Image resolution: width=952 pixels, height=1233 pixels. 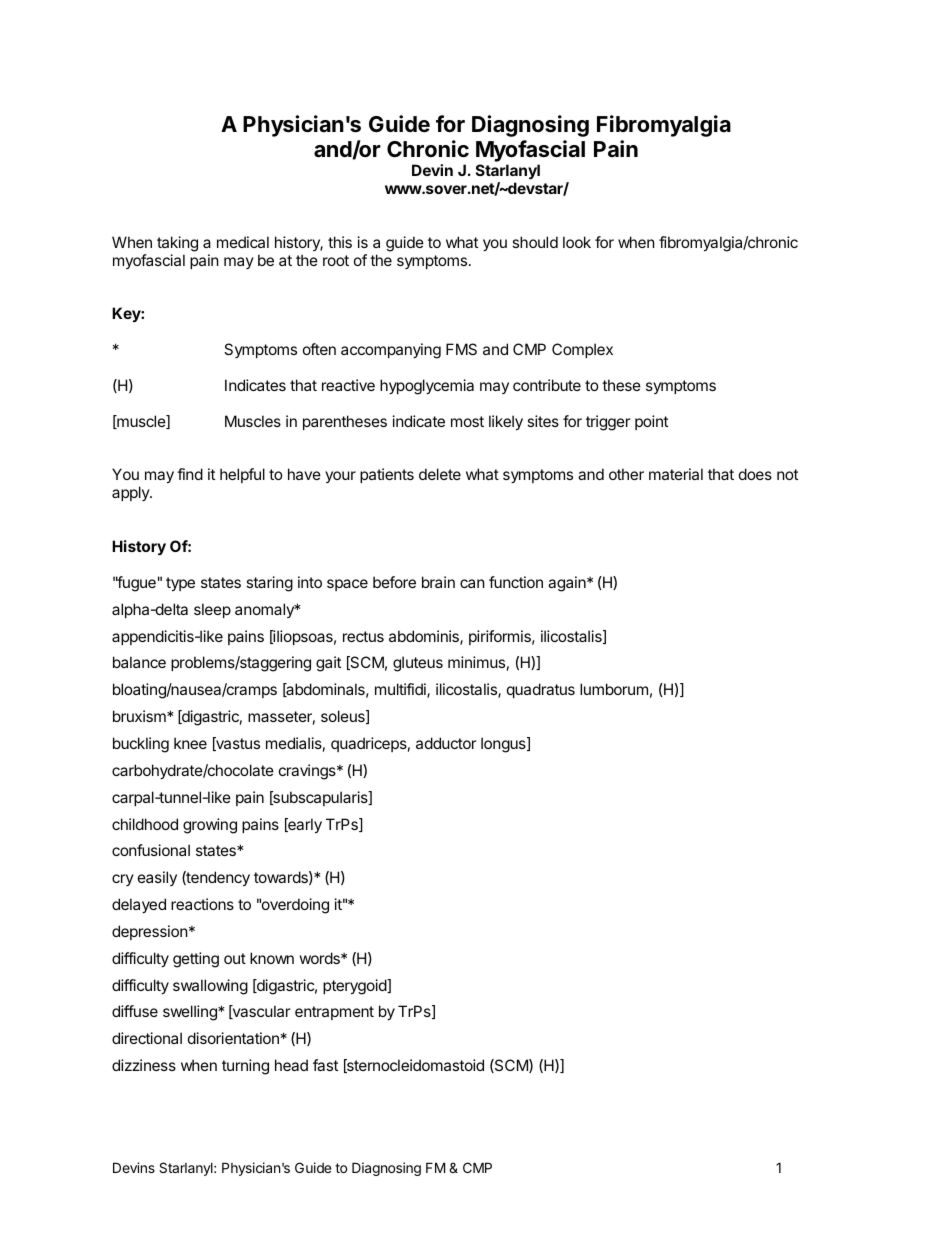 What do you see at coordinates (614, 689) in the document?
I see `lumborum` at bounding box center [614, 689].
